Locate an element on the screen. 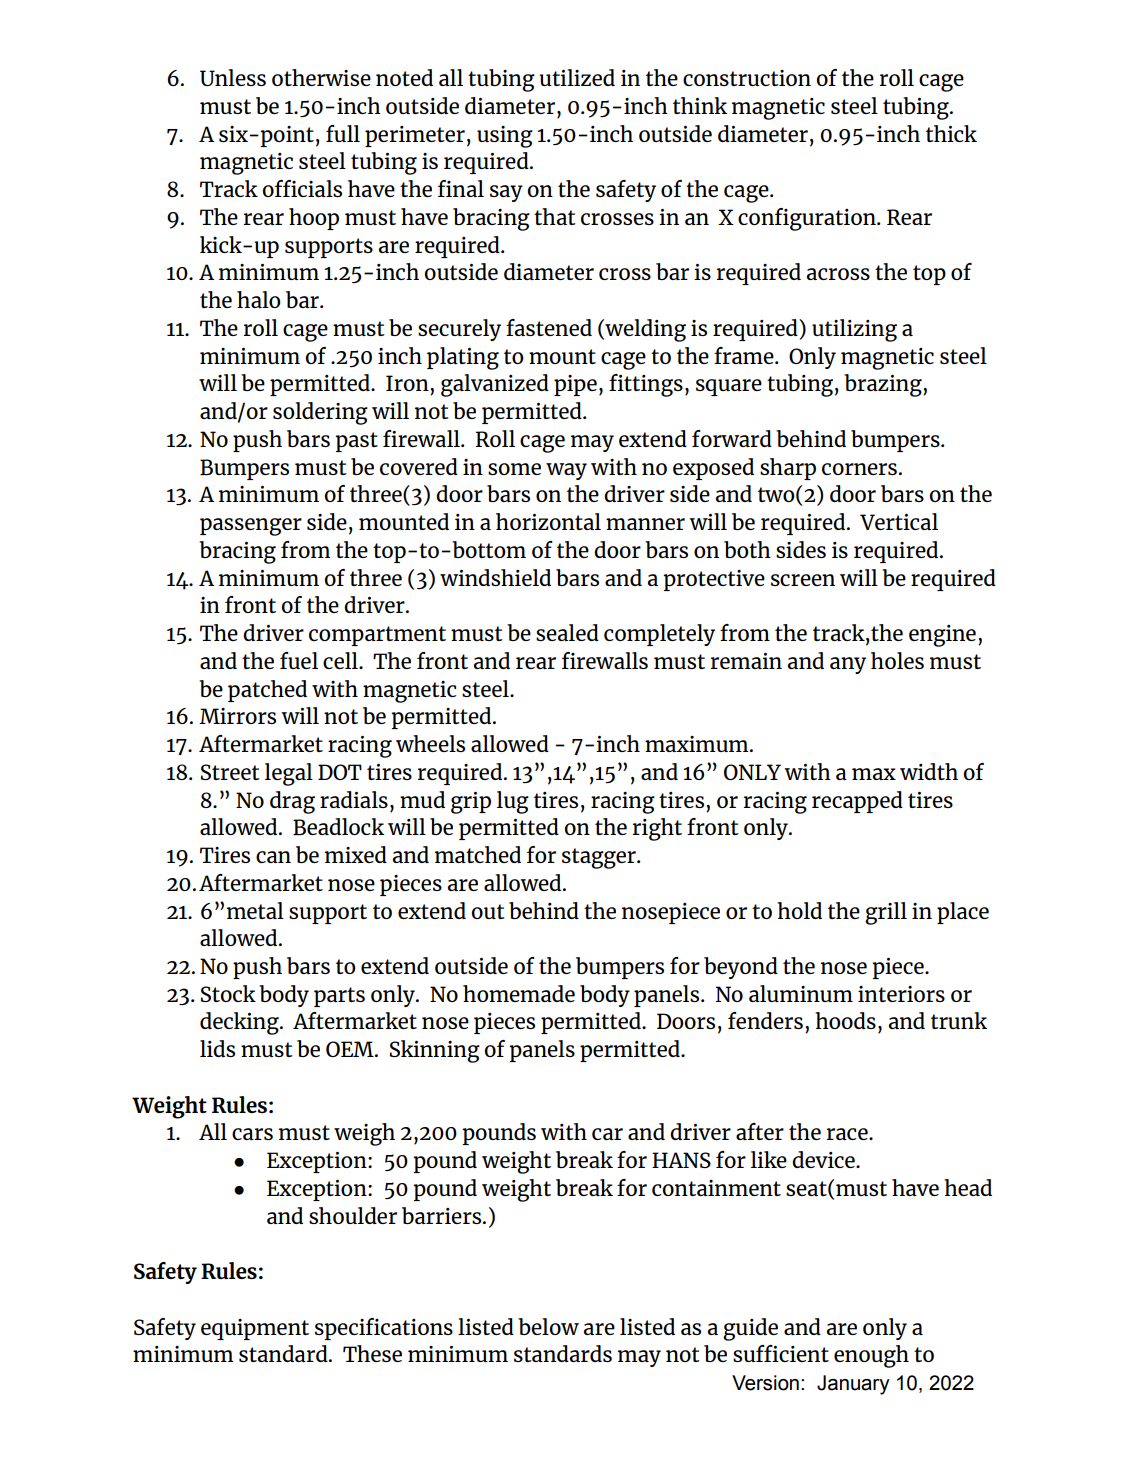 The width and height of the screenshot is (1132, 1465). thick is located at coordinates (951, 133).
